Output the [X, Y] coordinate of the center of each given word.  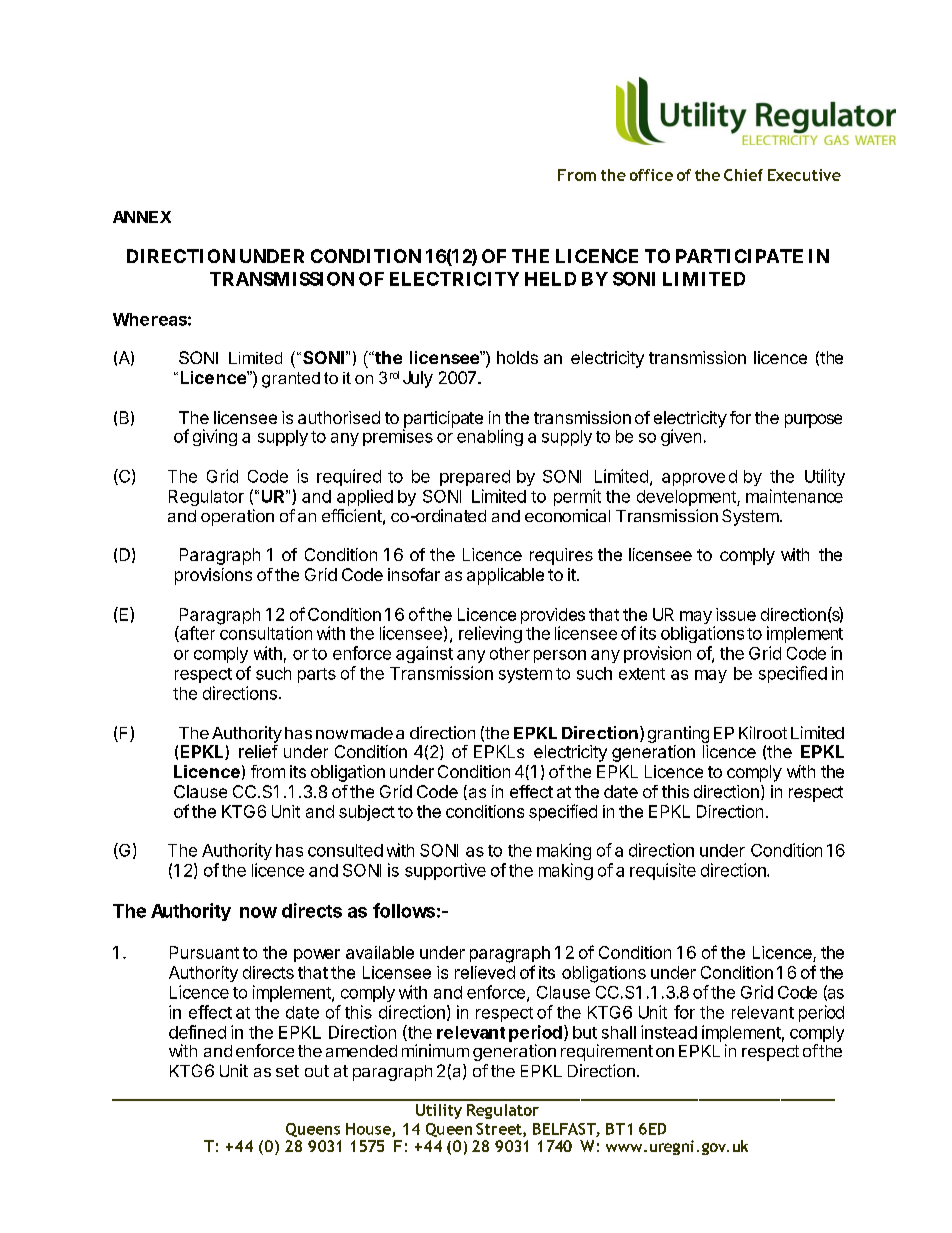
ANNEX [142, 217]
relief [258, 751]
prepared [475, 478]
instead [669, 1032]
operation [237, 517]
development [687, 498]
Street [500, 1130]
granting [678, 736]
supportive [445, 871]
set [287, 1071]
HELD [550, 279]
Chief [743, 175]
